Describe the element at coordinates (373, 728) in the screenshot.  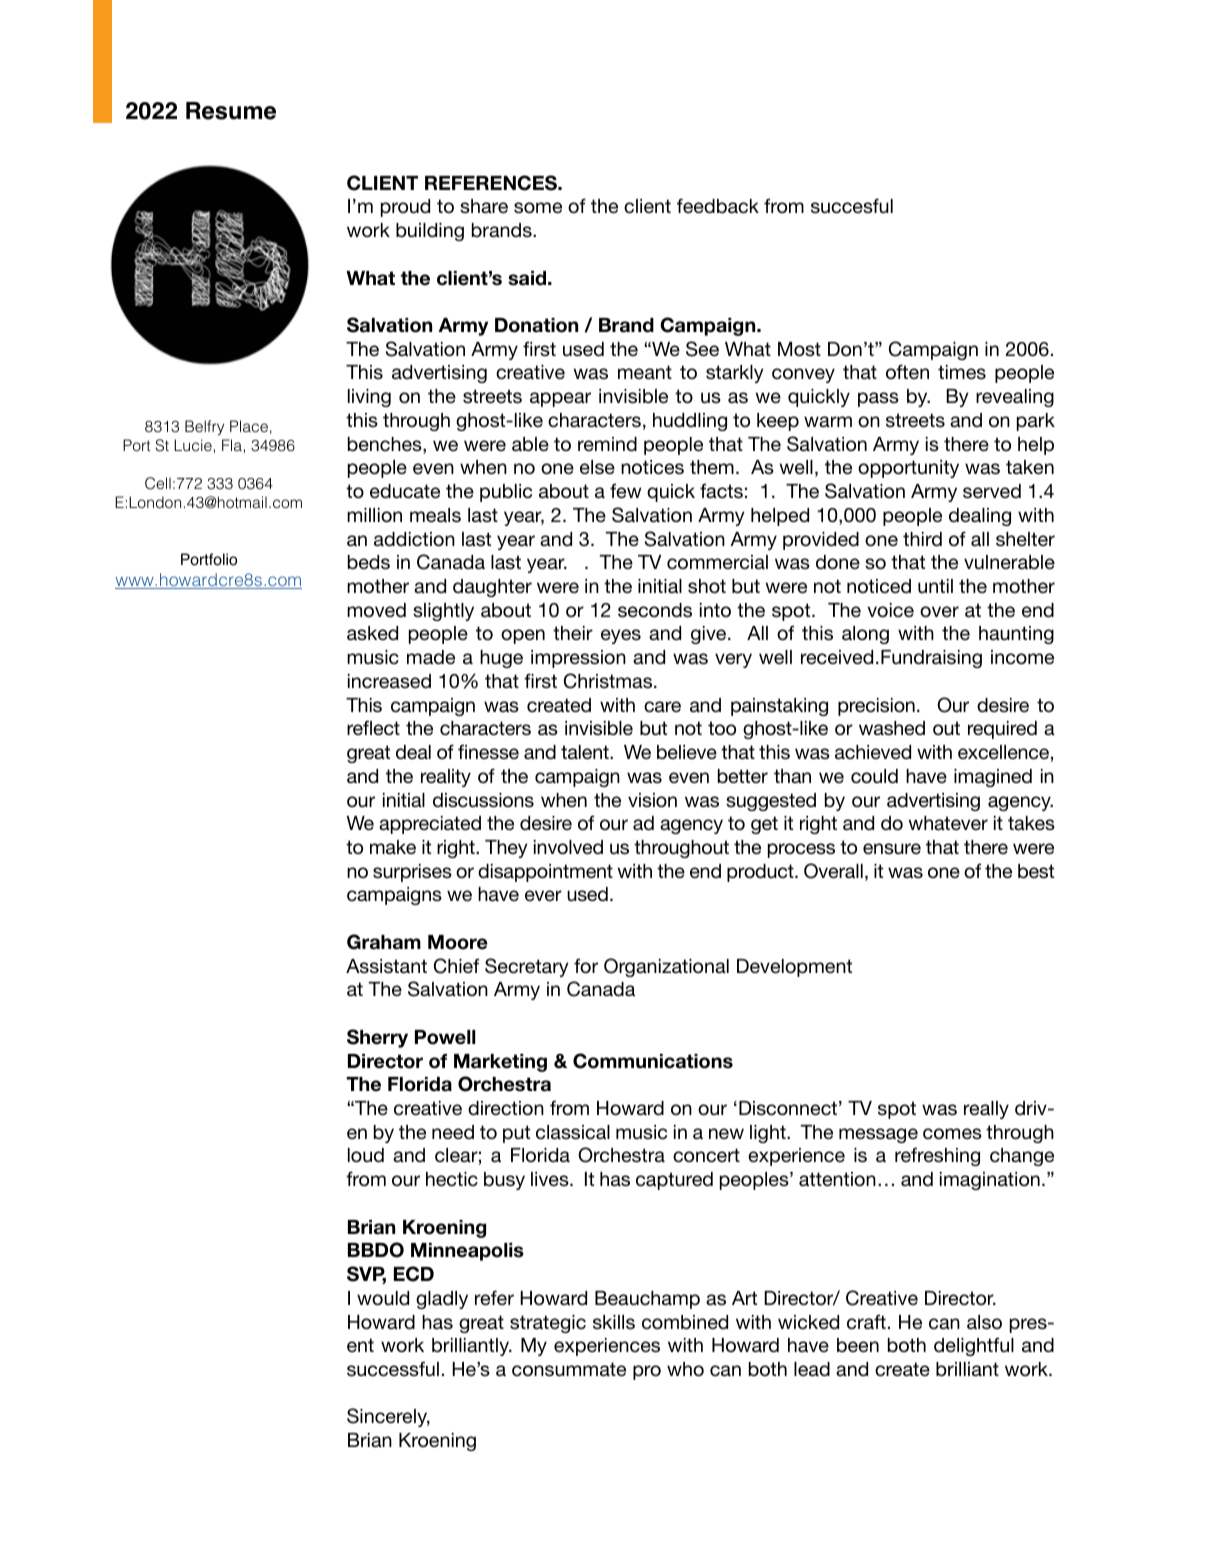
I see `reflect` at that location.
